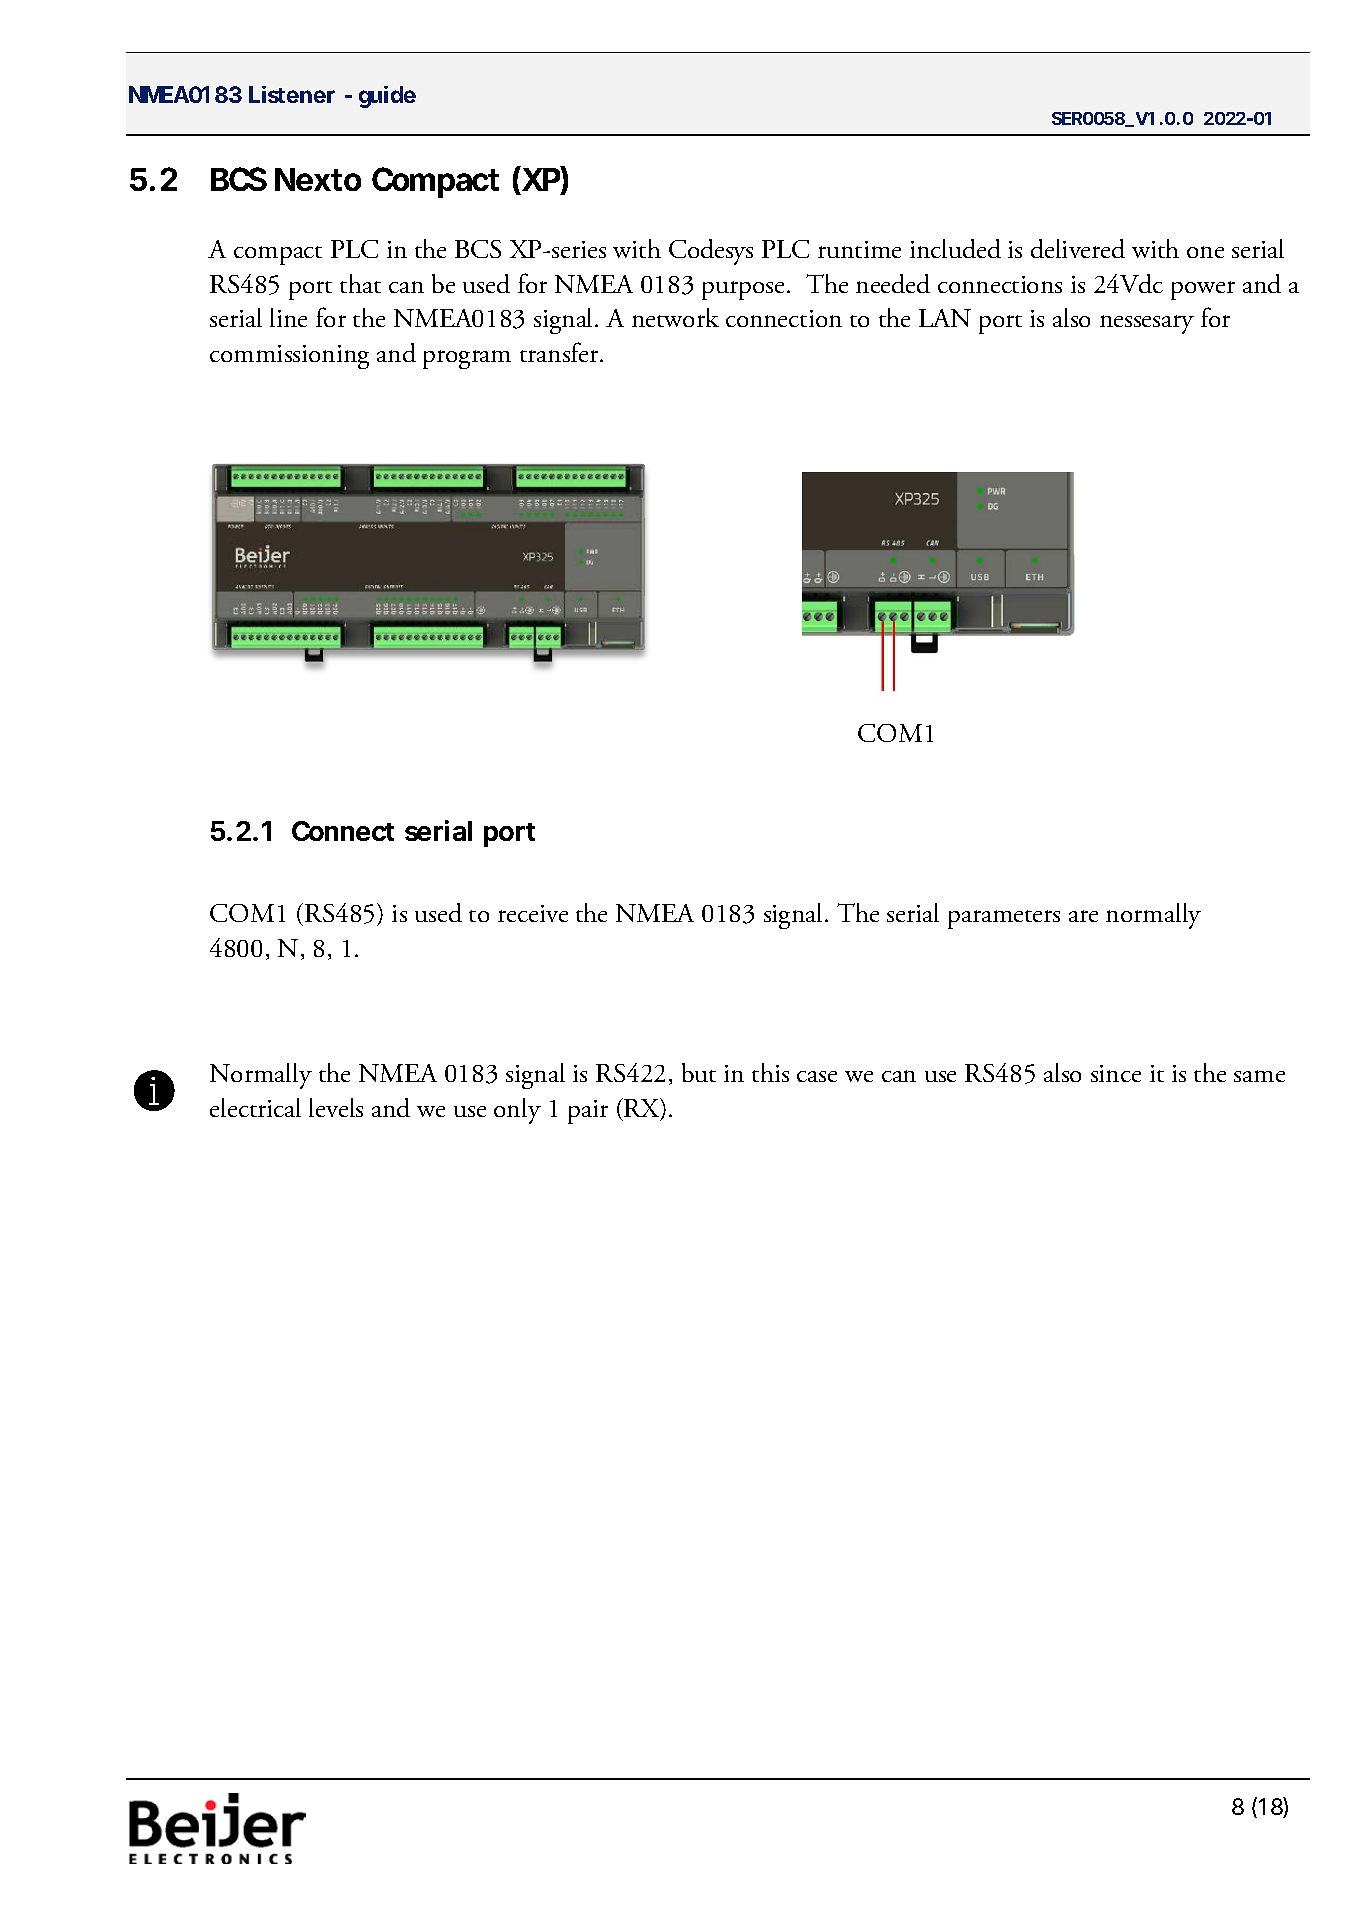  Describe the element at coordinates (1078, 248) in the image. I see `delivered` at that location.
